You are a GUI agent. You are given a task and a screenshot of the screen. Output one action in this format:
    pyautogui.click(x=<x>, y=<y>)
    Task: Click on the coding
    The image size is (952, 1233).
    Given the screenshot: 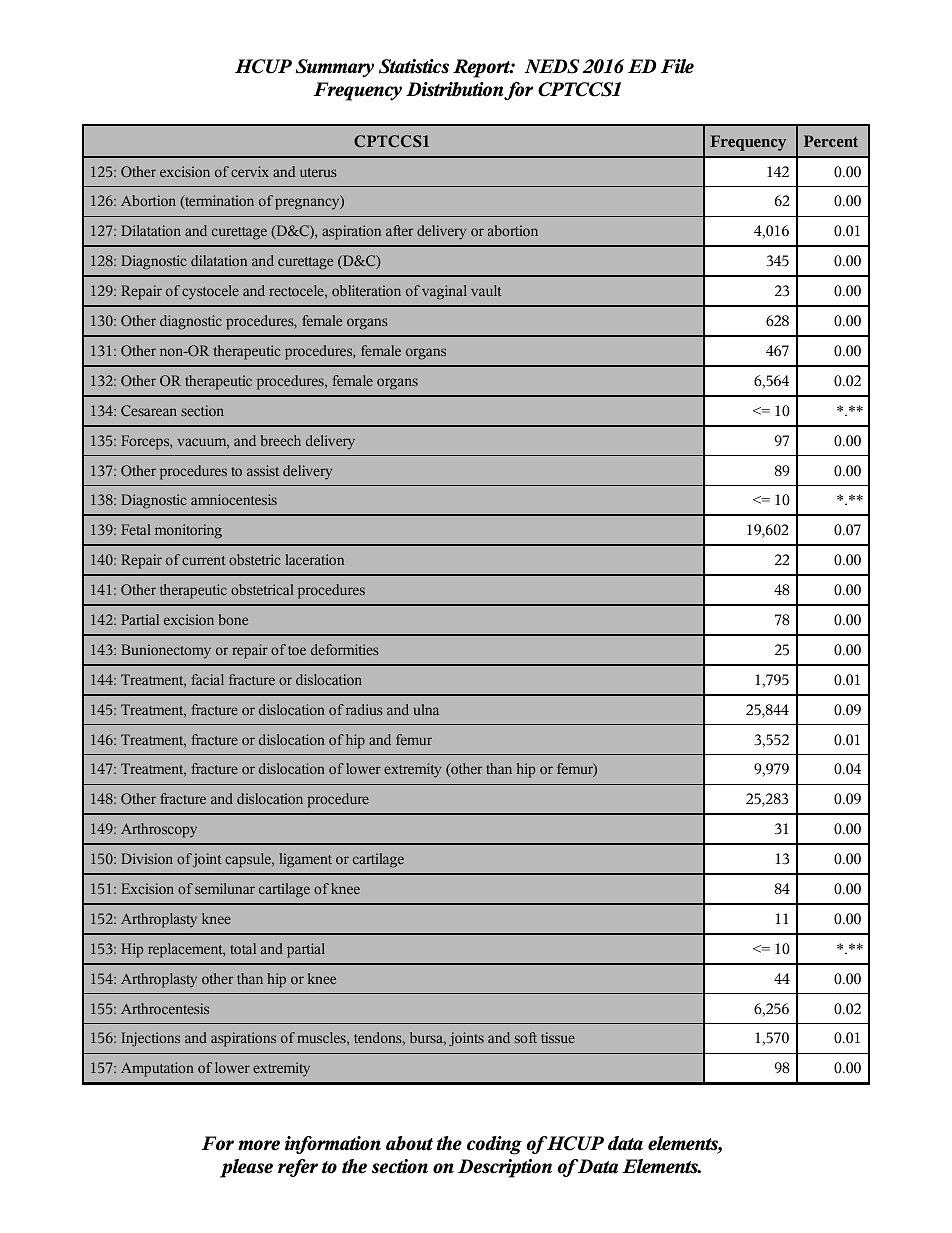 What is the action you would take?
    pyautogui.click(x=494, y=1145)
